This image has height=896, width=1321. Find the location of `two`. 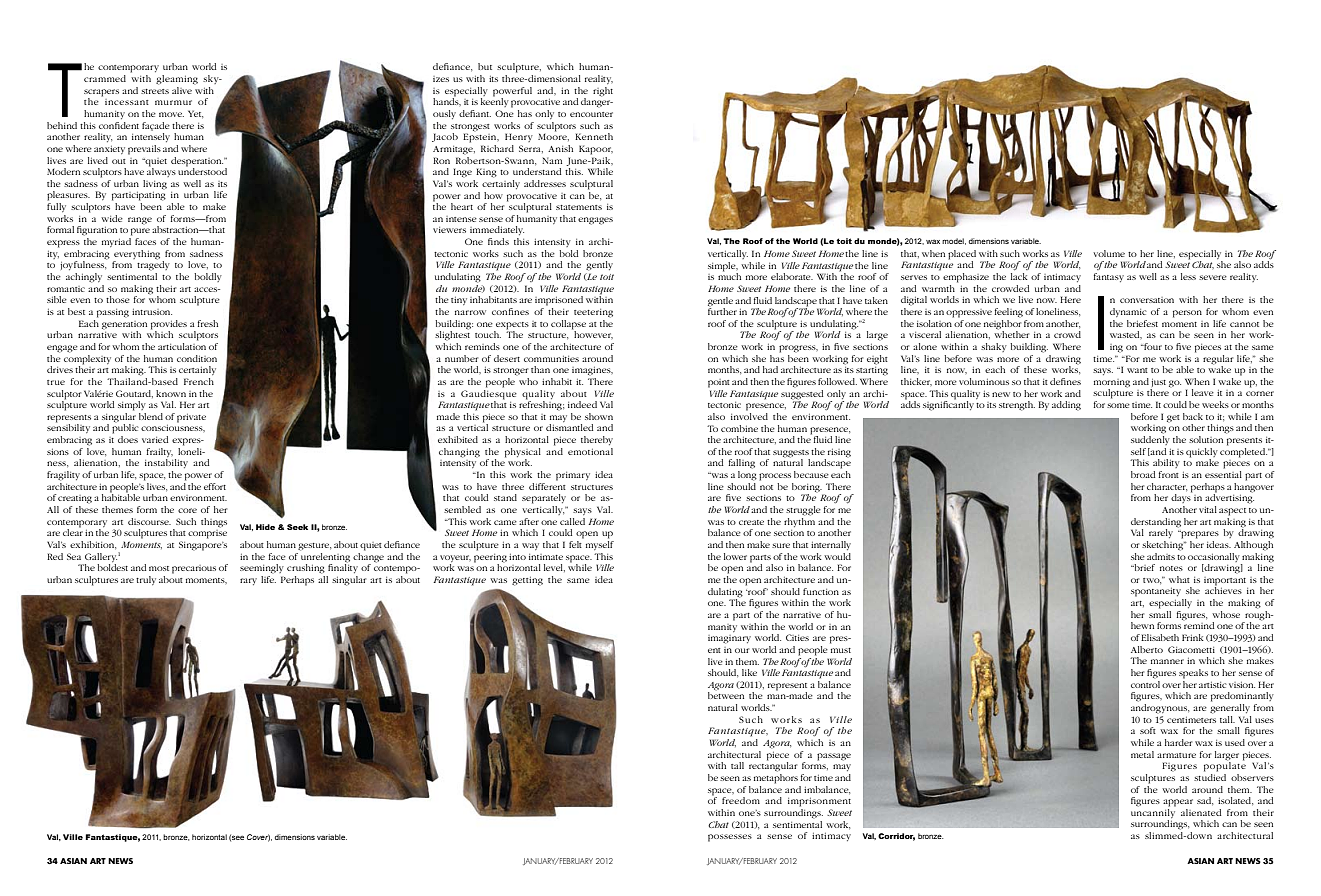

two is located at coordinates (1152, 581).
